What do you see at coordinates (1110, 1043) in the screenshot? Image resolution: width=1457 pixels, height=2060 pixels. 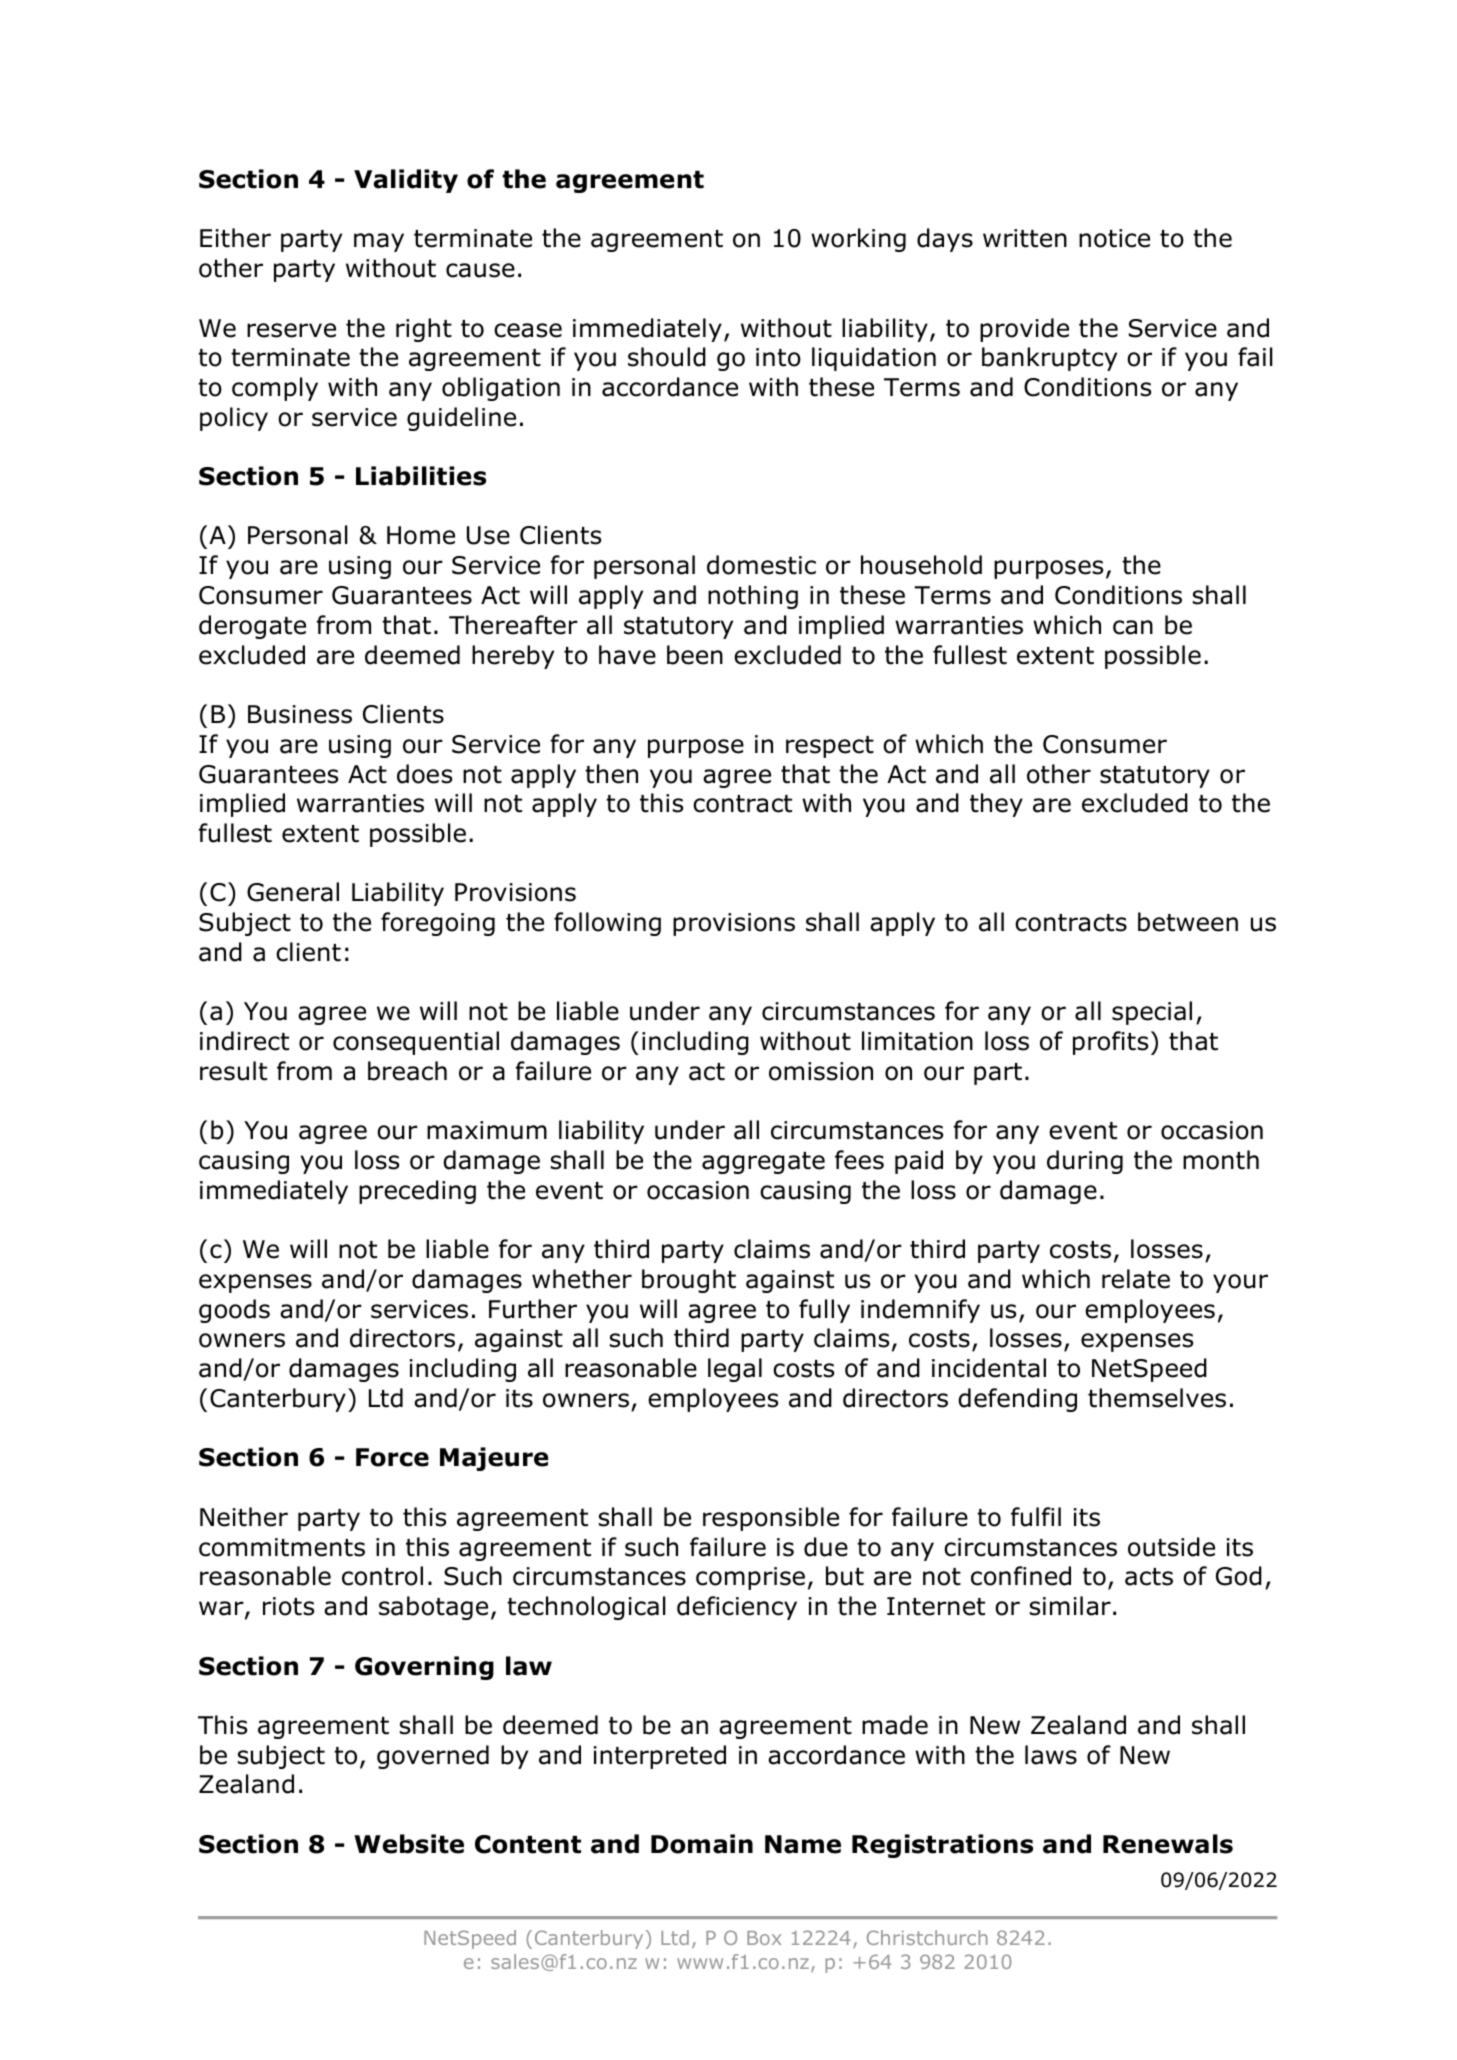 I see `profits` at bounding box center [1110, 1043].
